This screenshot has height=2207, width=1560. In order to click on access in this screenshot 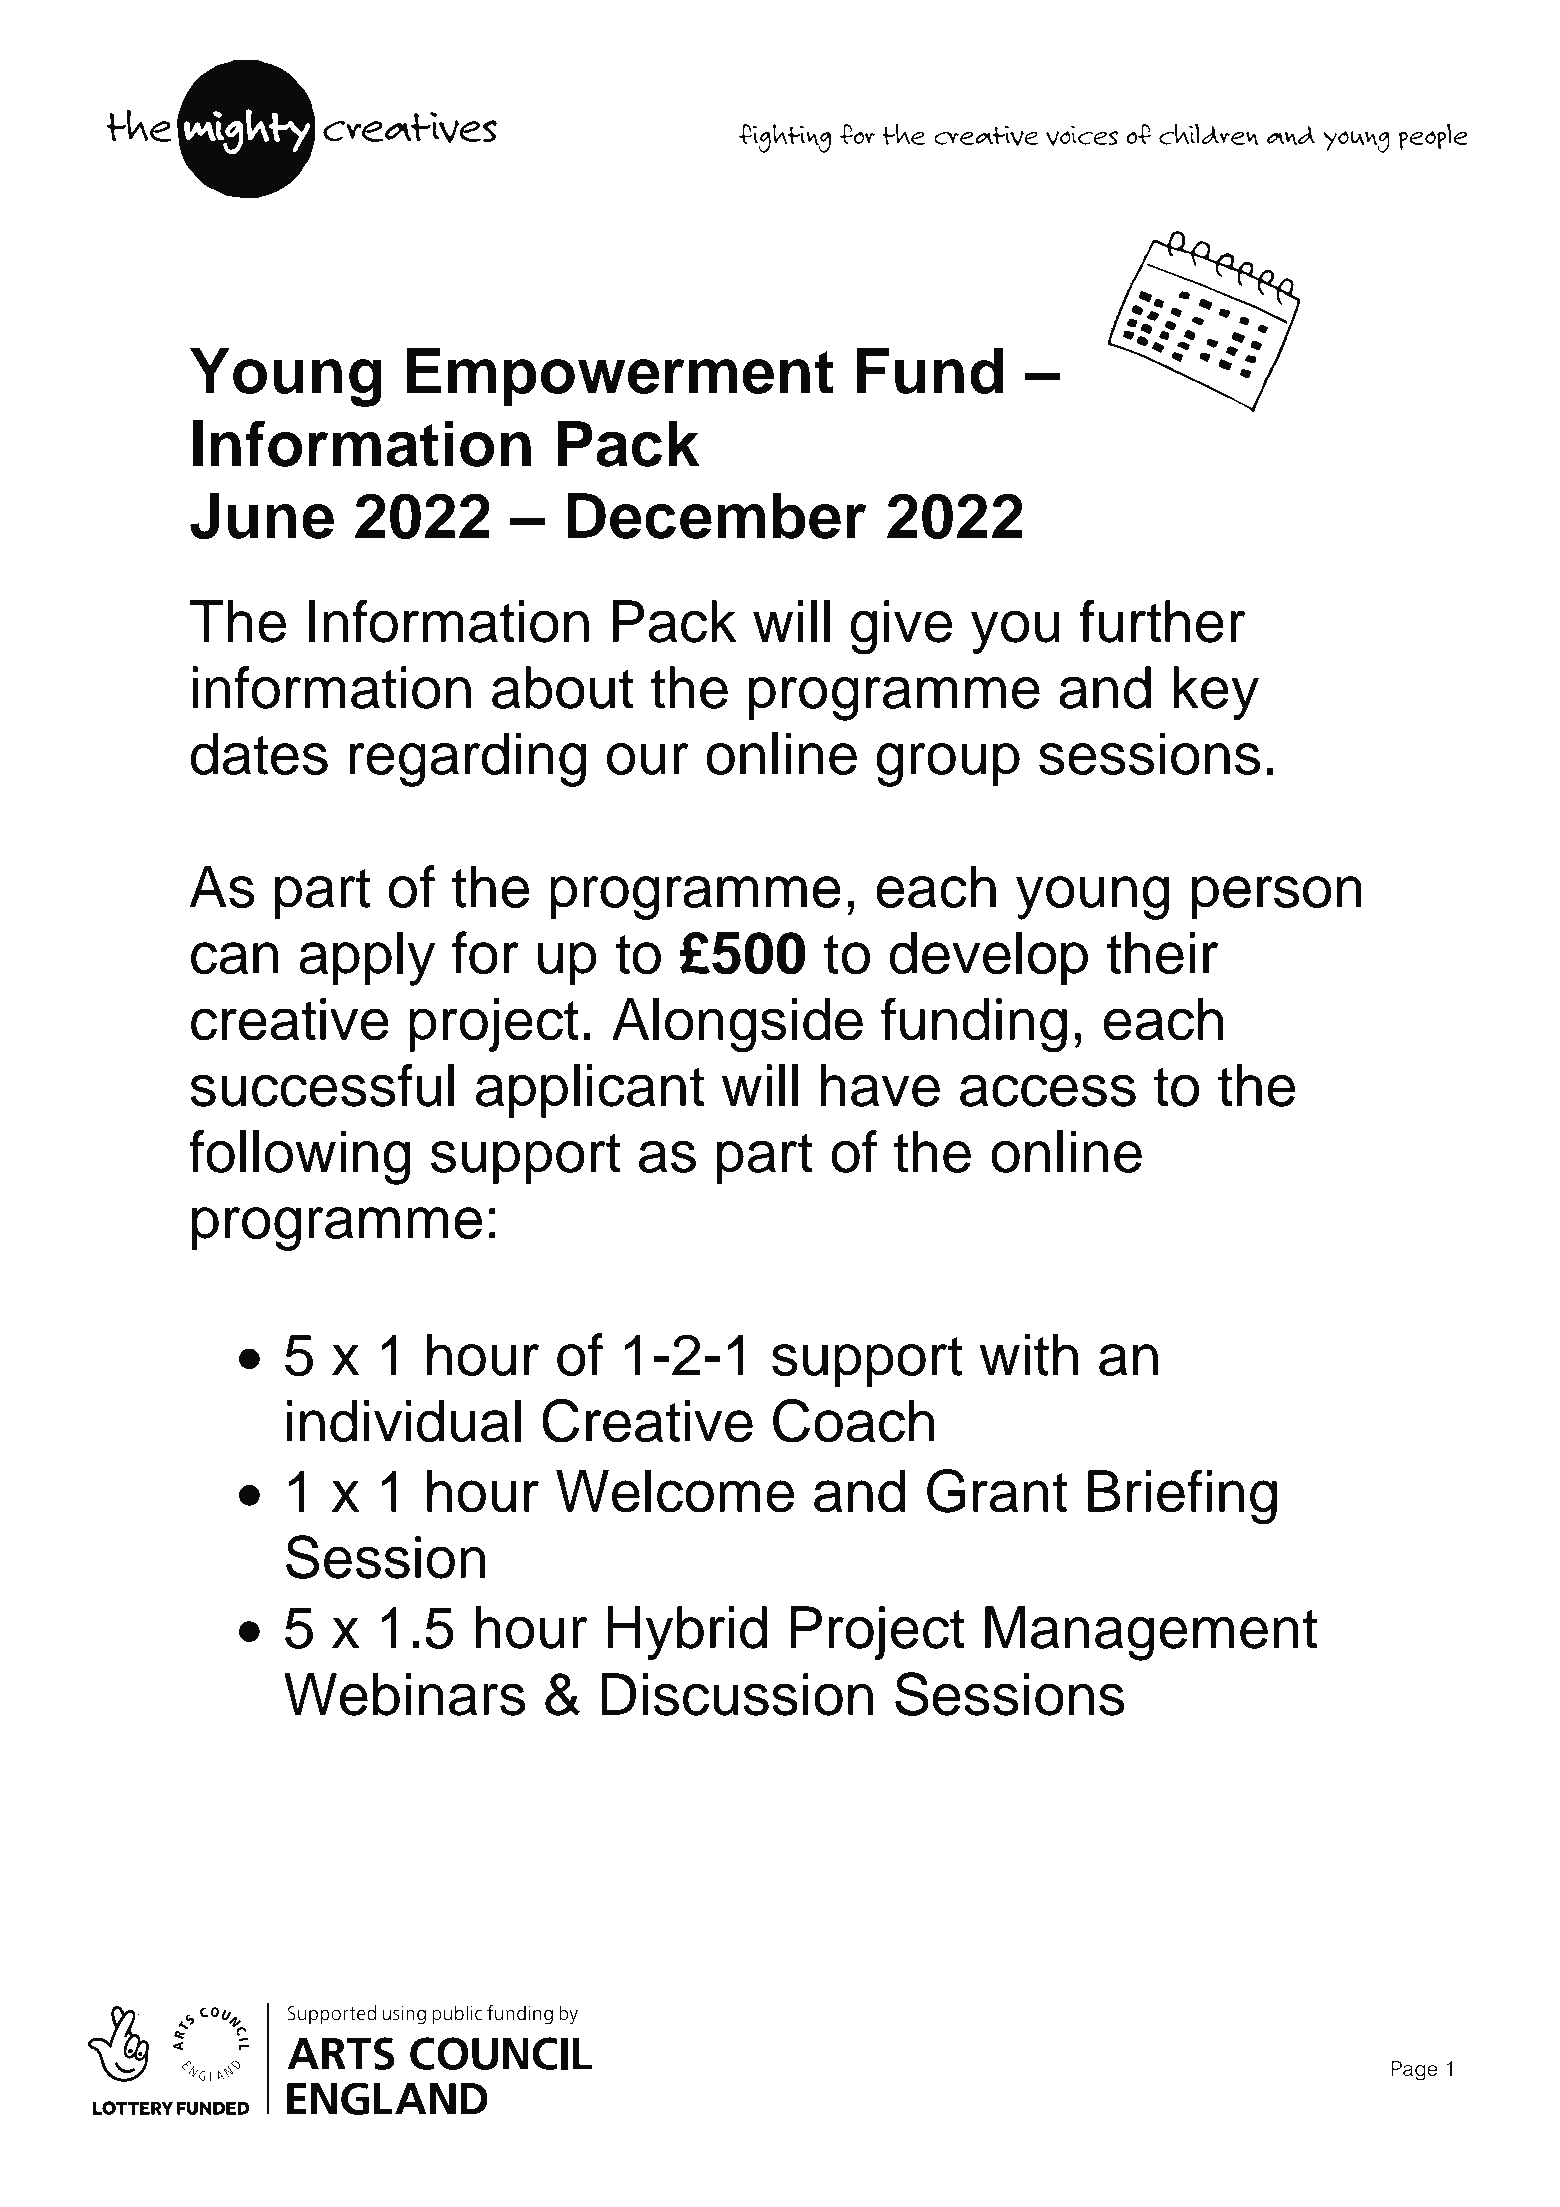, I will do `click(1048, 1090)`.
